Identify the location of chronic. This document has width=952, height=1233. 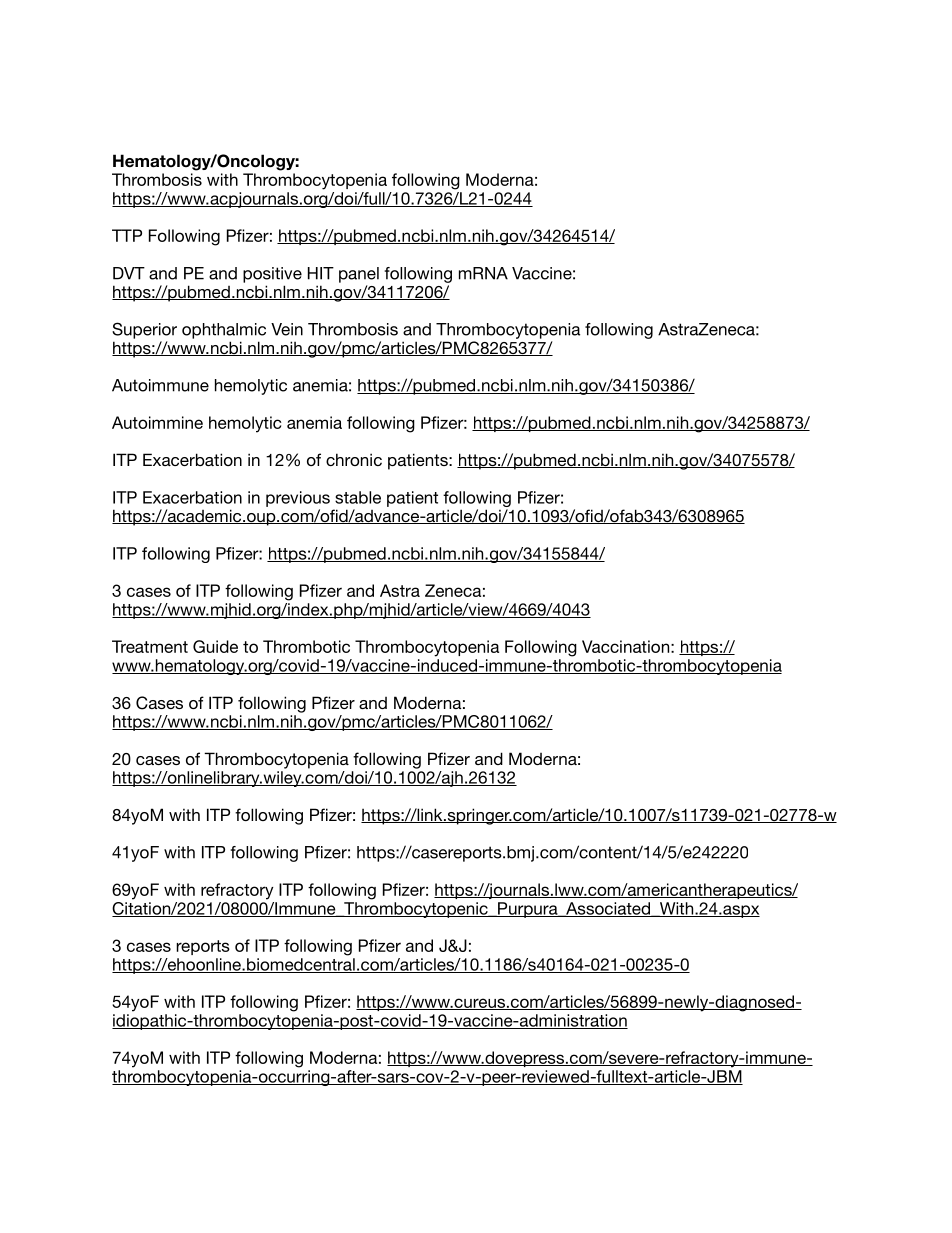
(354, 459).
